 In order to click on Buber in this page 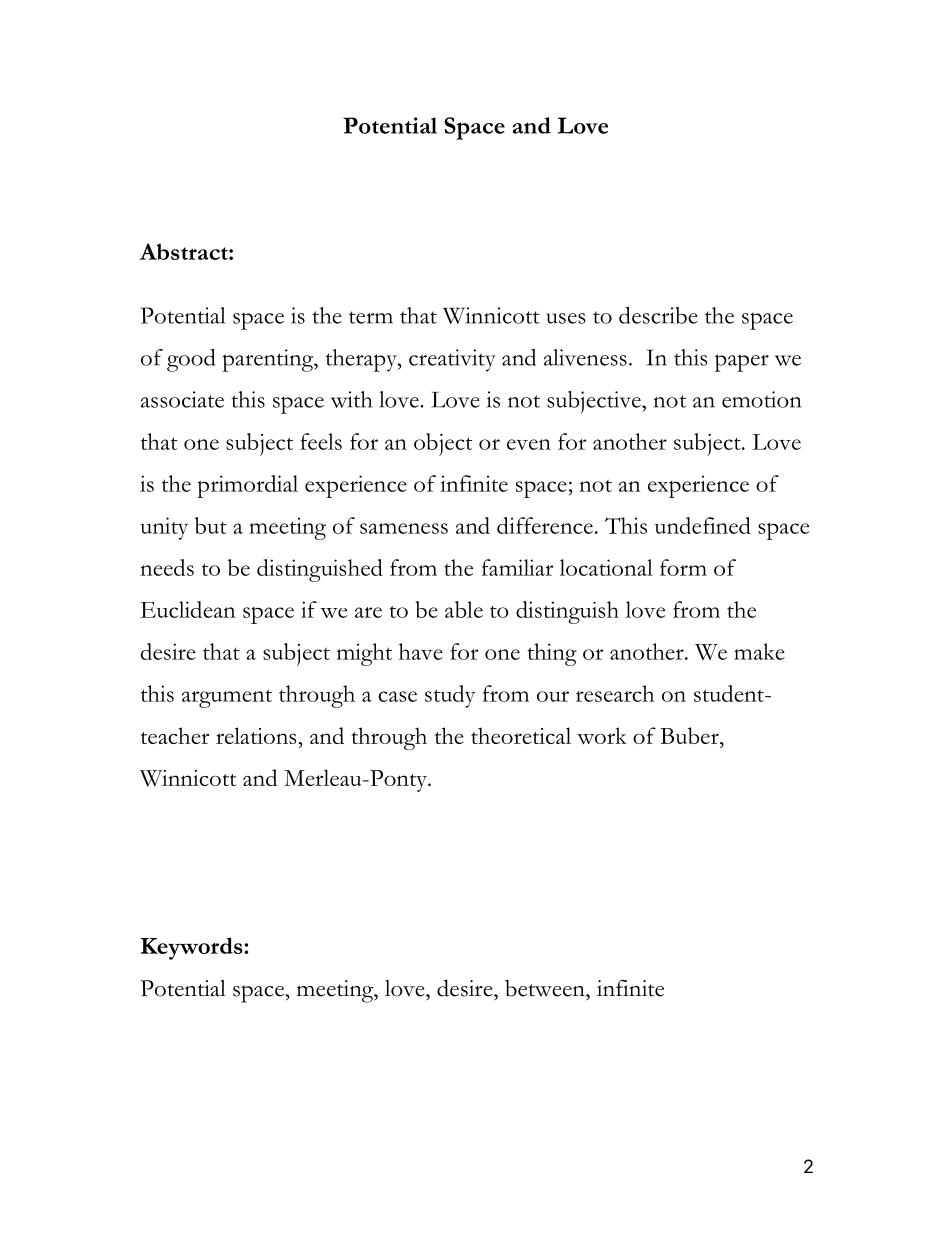, I will do `click(690, 735)`.
